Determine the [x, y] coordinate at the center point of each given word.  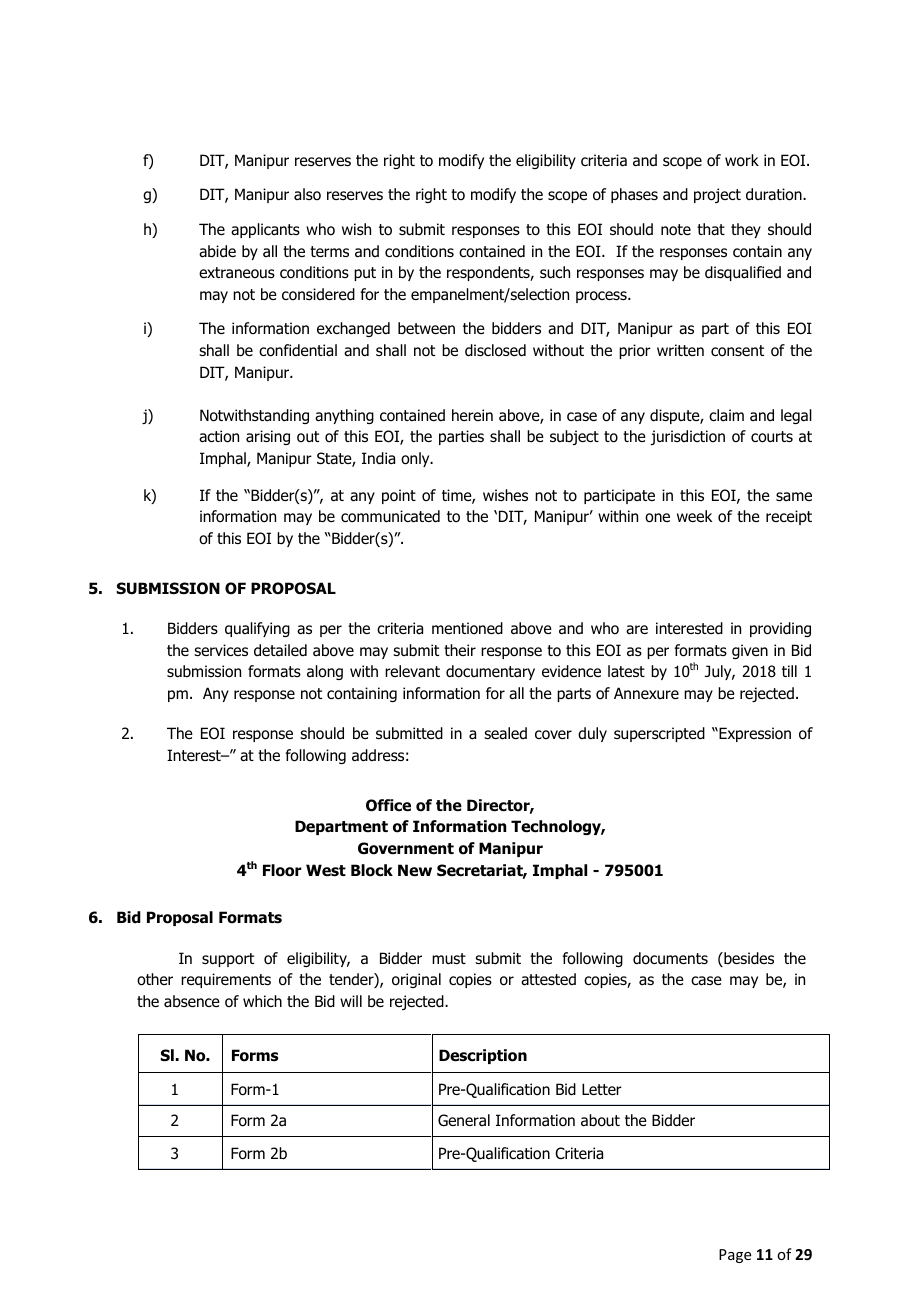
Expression [754, 734]
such [555, 272]
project [717, 195]
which [262, 1001]
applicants [265, 230]
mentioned [467, 628]
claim [726, 415]
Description [483, 1056]
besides [748, 959]
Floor [282, 870]
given [750, 651]
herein [472, 415]
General [464, 1120]
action [219, 436]
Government [406, 848]
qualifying [257, 629]
